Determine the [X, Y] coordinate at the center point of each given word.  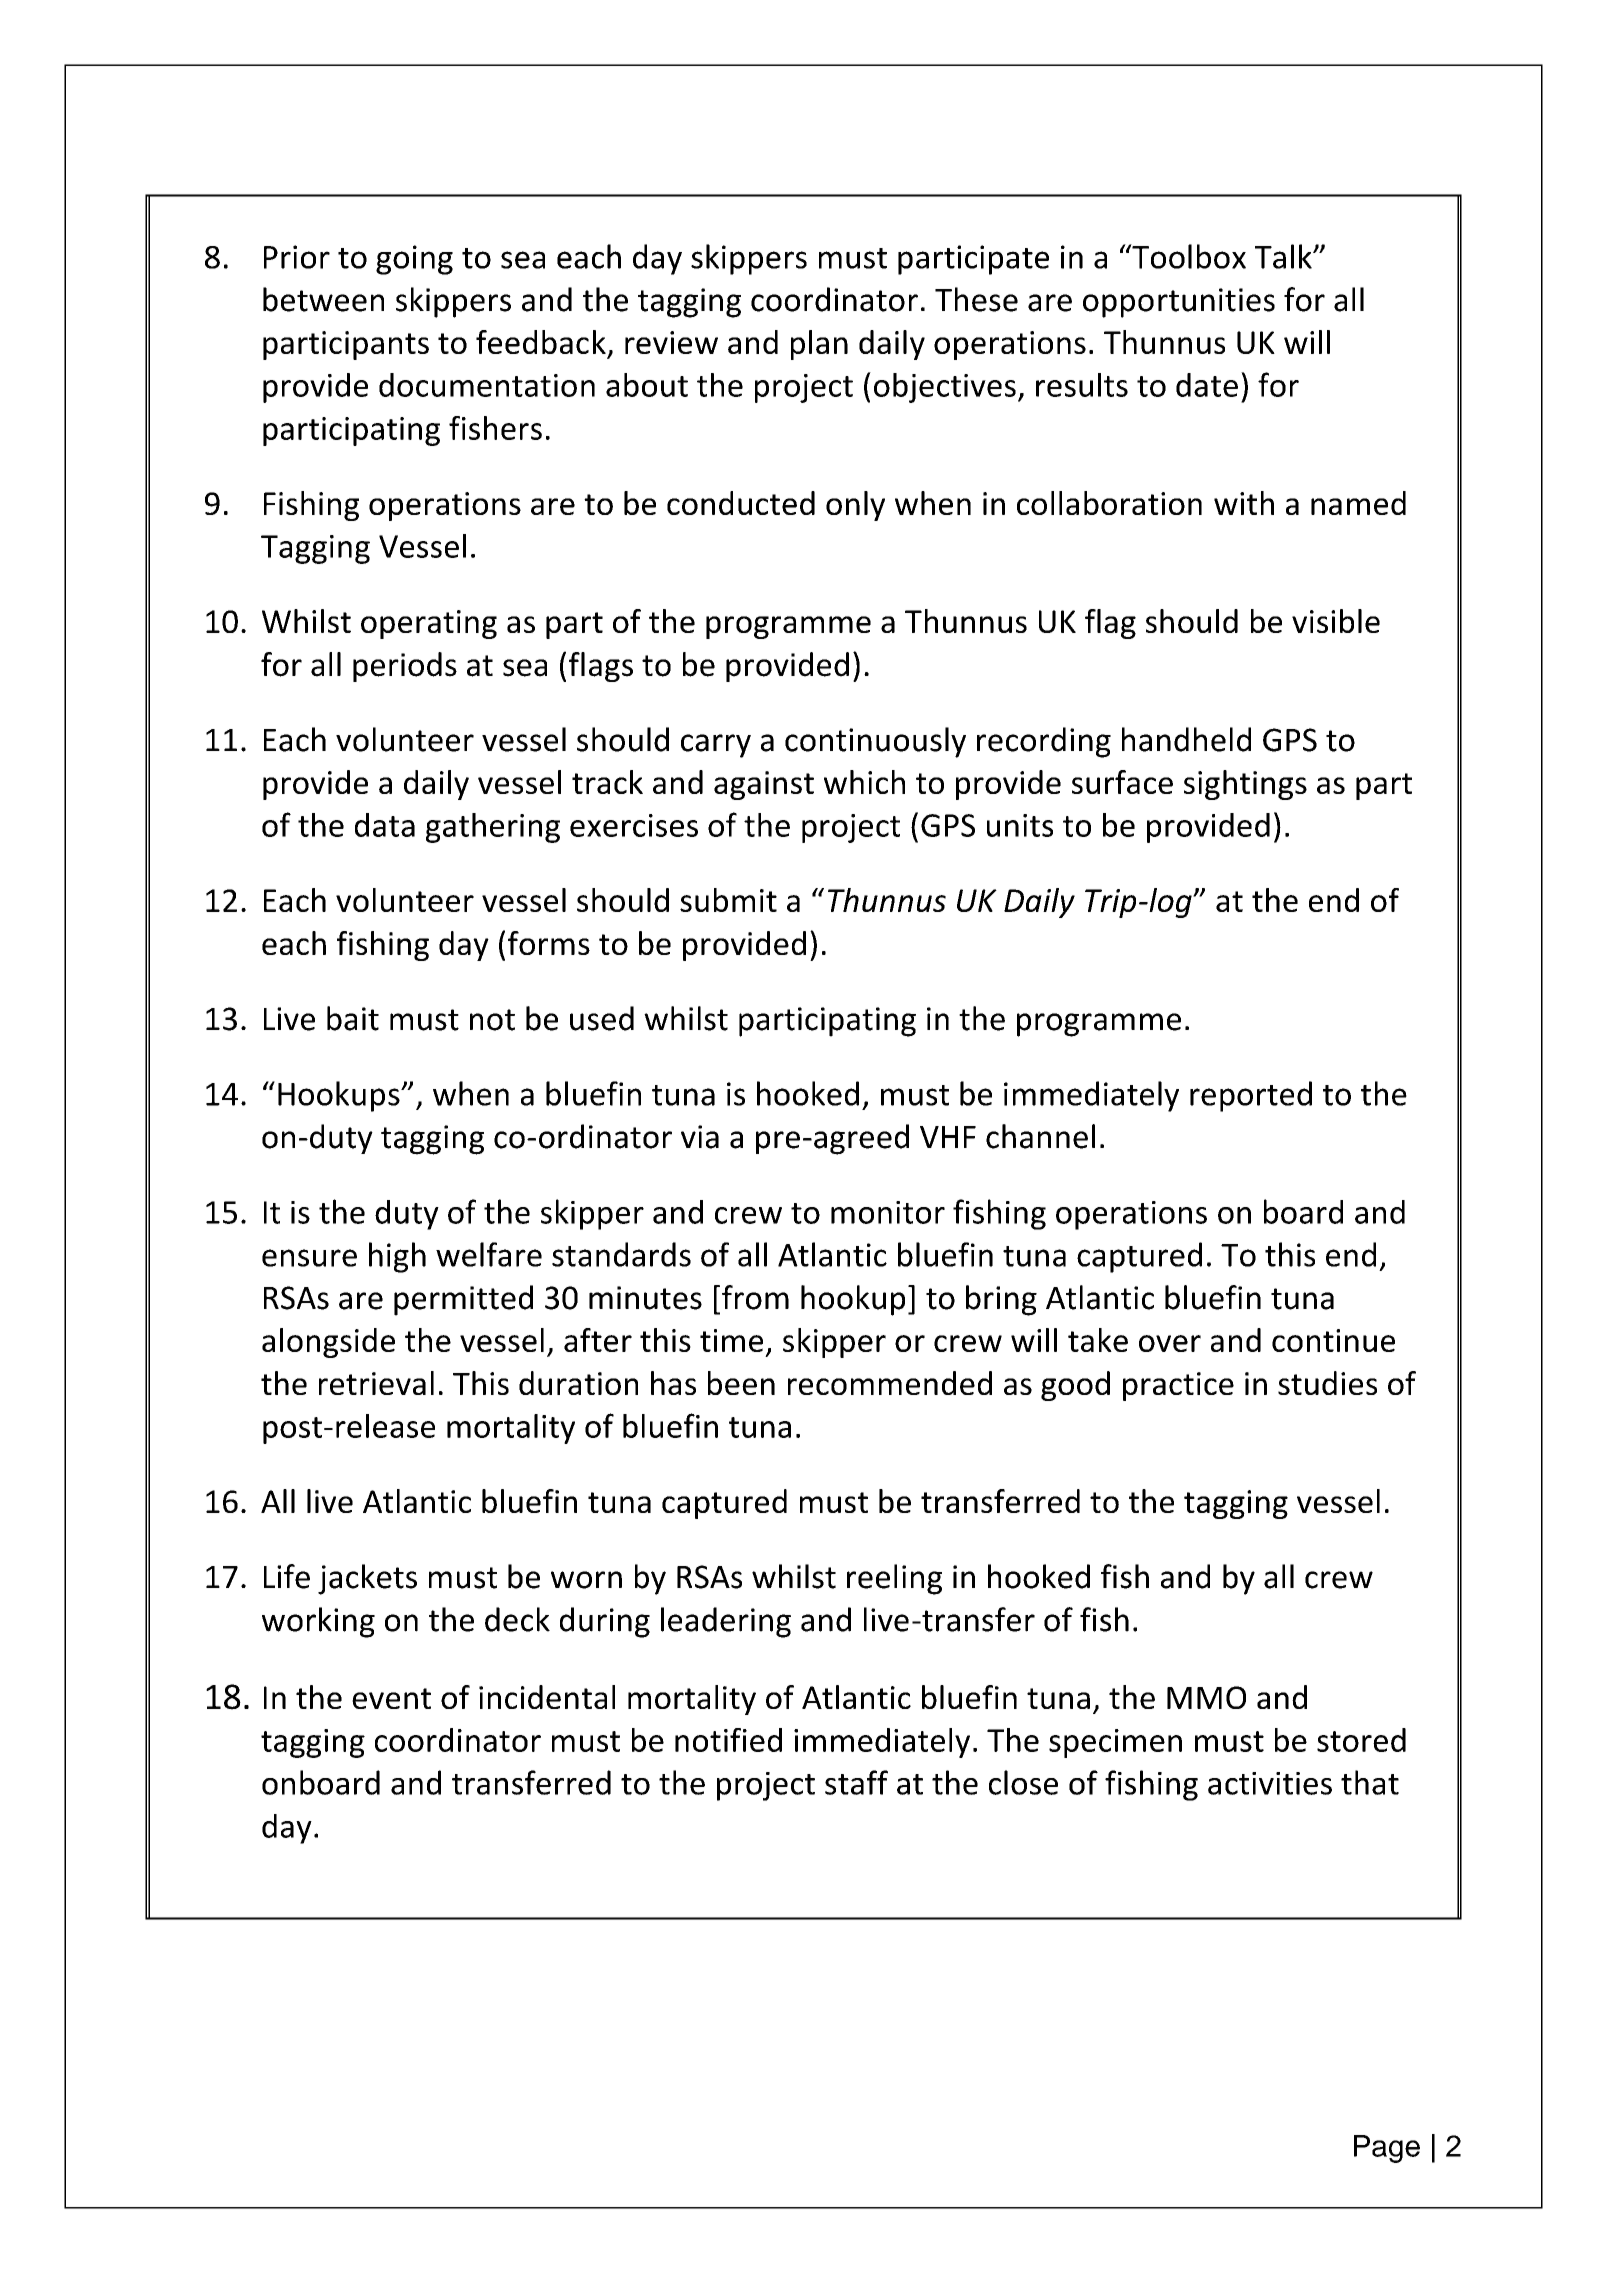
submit [728, 900]
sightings [1245, 785]
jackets [367, 1579]
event [391, 1698]
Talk [1284, 256]
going [414, 260]
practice [1178, 1386]
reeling [894, 1579]
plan [819, 345]
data [385, 825]
